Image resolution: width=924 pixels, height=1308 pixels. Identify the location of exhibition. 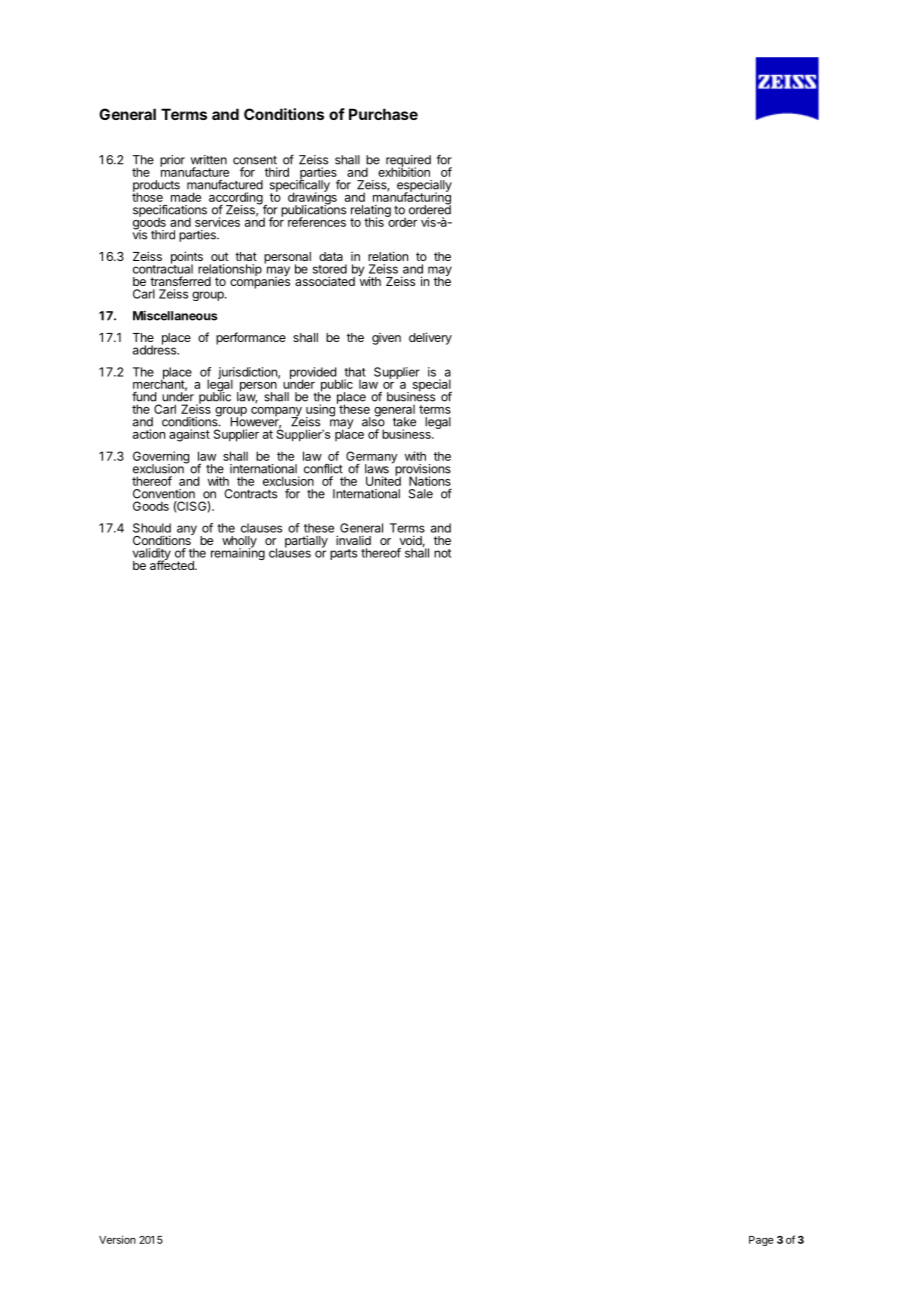
(404, 171).
